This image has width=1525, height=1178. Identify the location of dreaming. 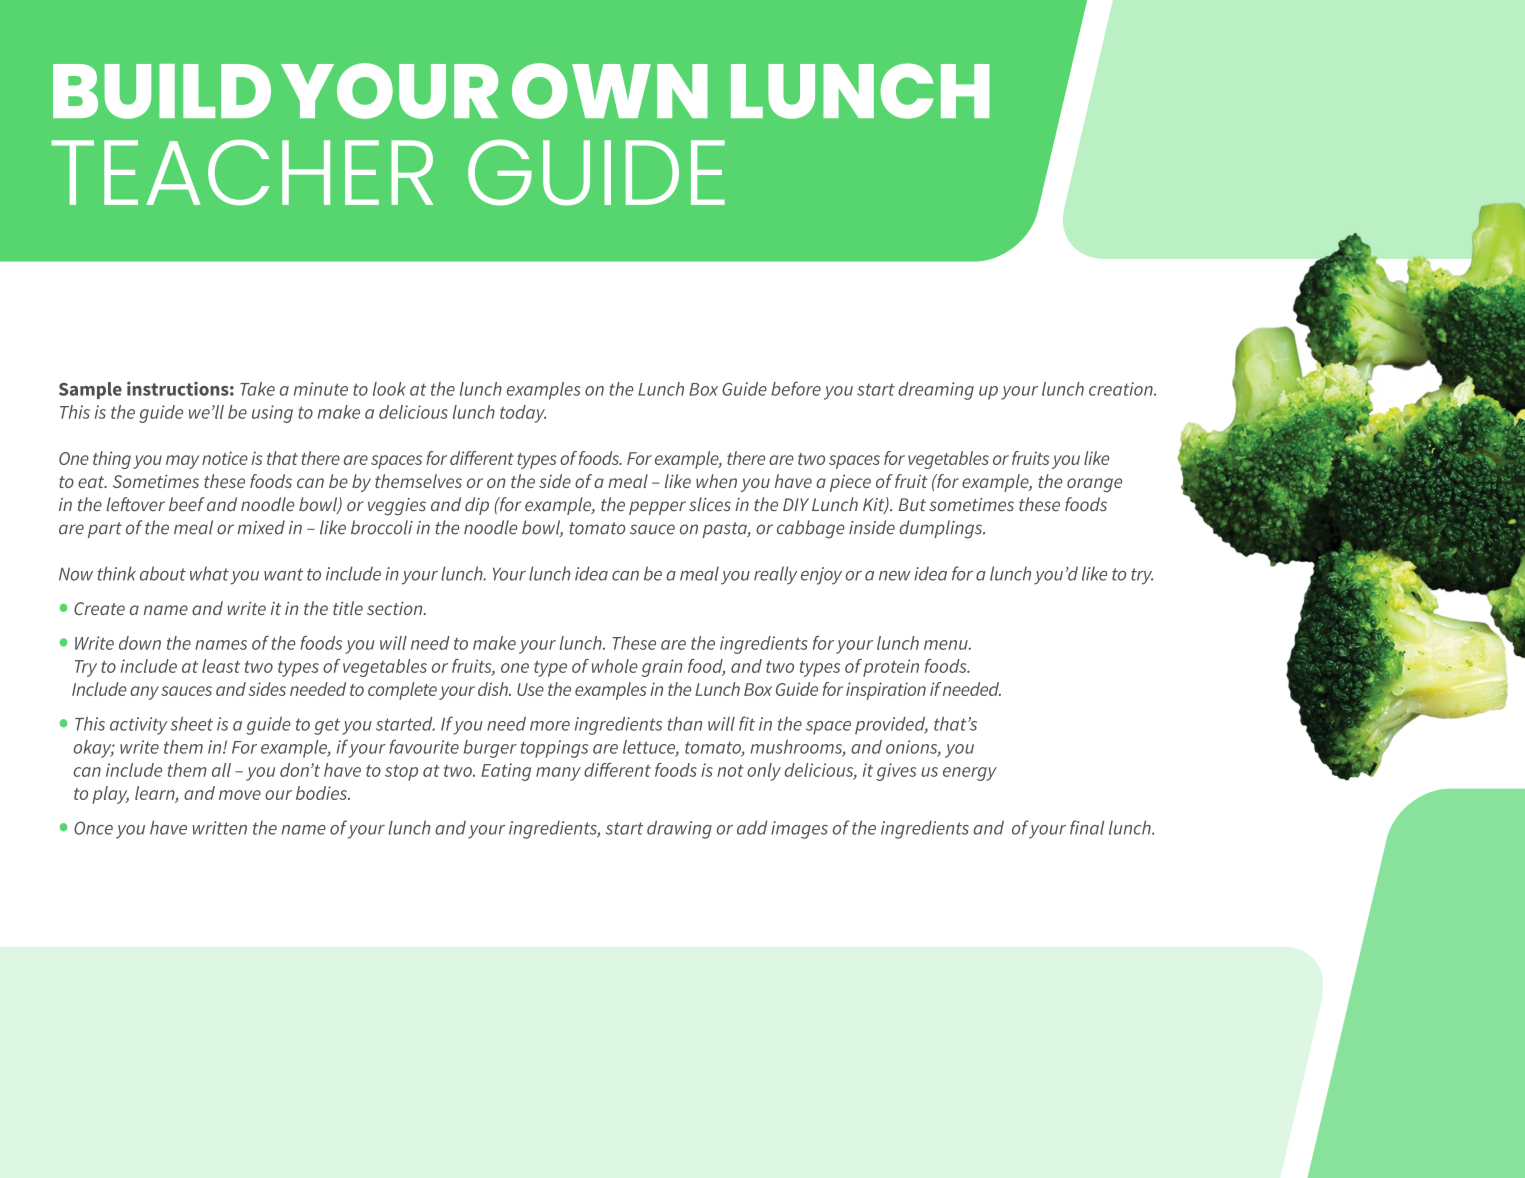
(936, 391).
